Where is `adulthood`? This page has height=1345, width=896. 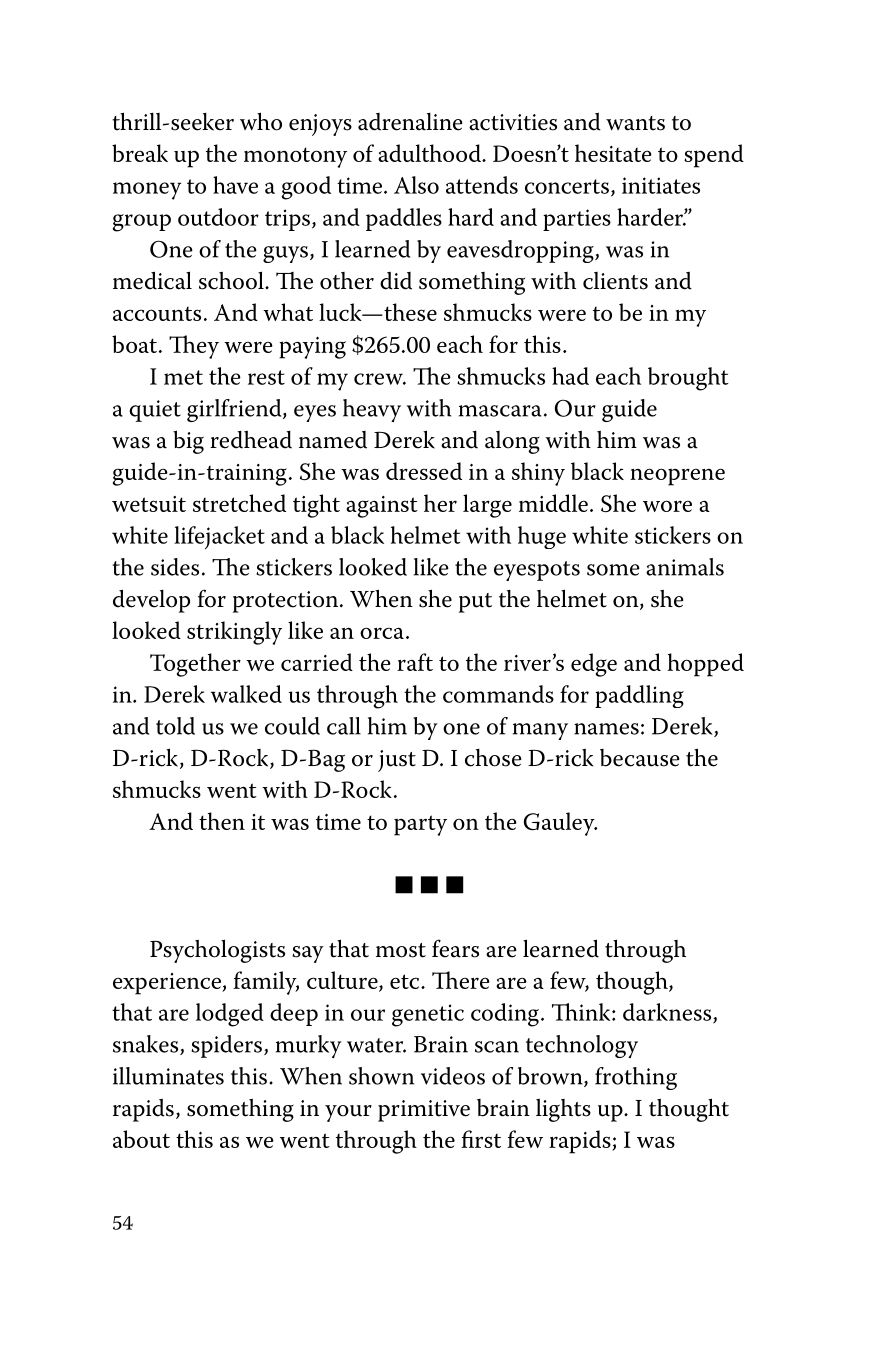 adulthood is located at coordinates (431, 153).
